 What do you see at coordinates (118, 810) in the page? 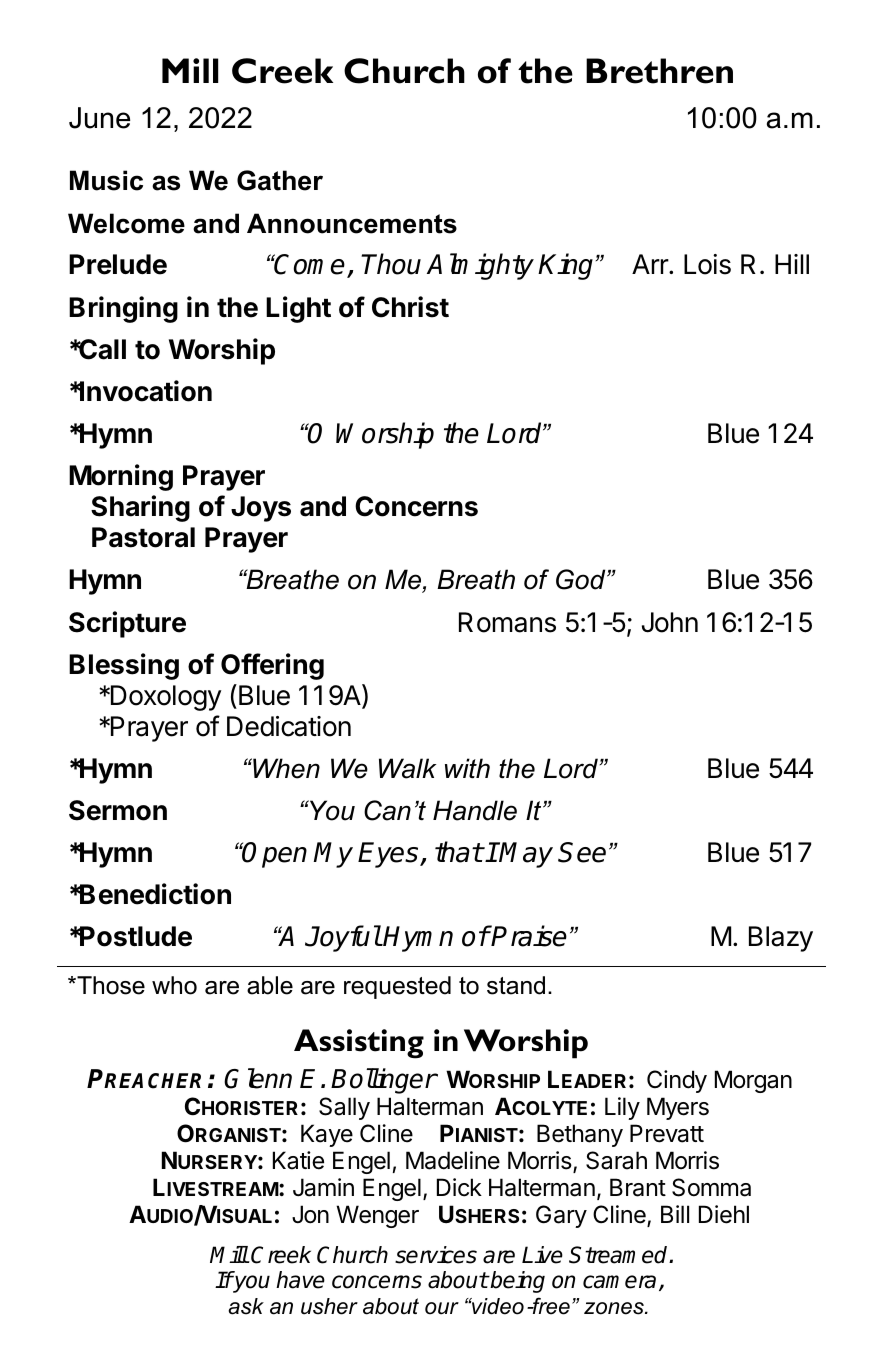
I see `Sermon` at bounding box center [118, 810].
